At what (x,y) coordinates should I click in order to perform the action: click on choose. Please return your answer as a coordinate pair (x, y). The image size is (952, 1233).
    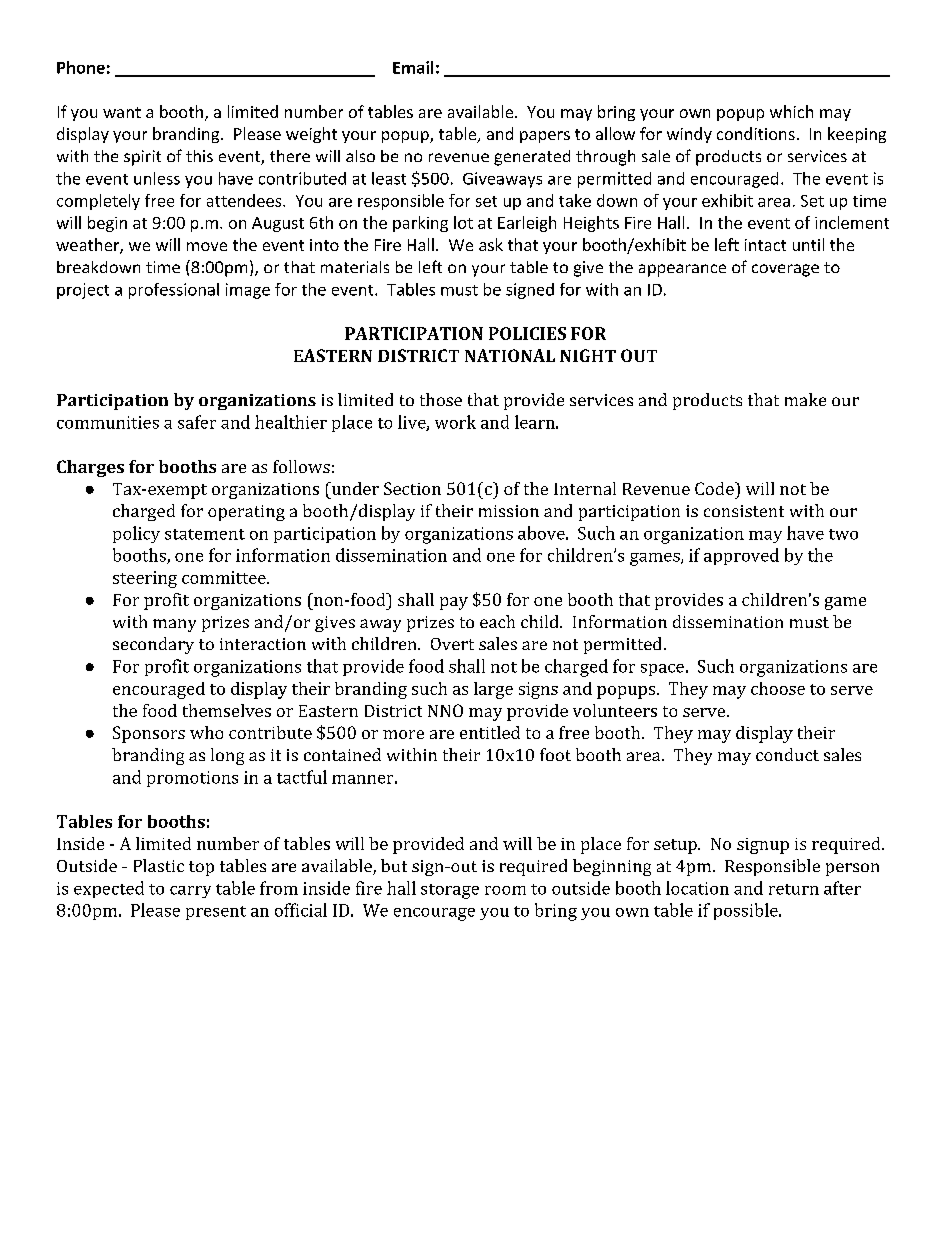
    Looking at the image, I should click on (778, 688).
